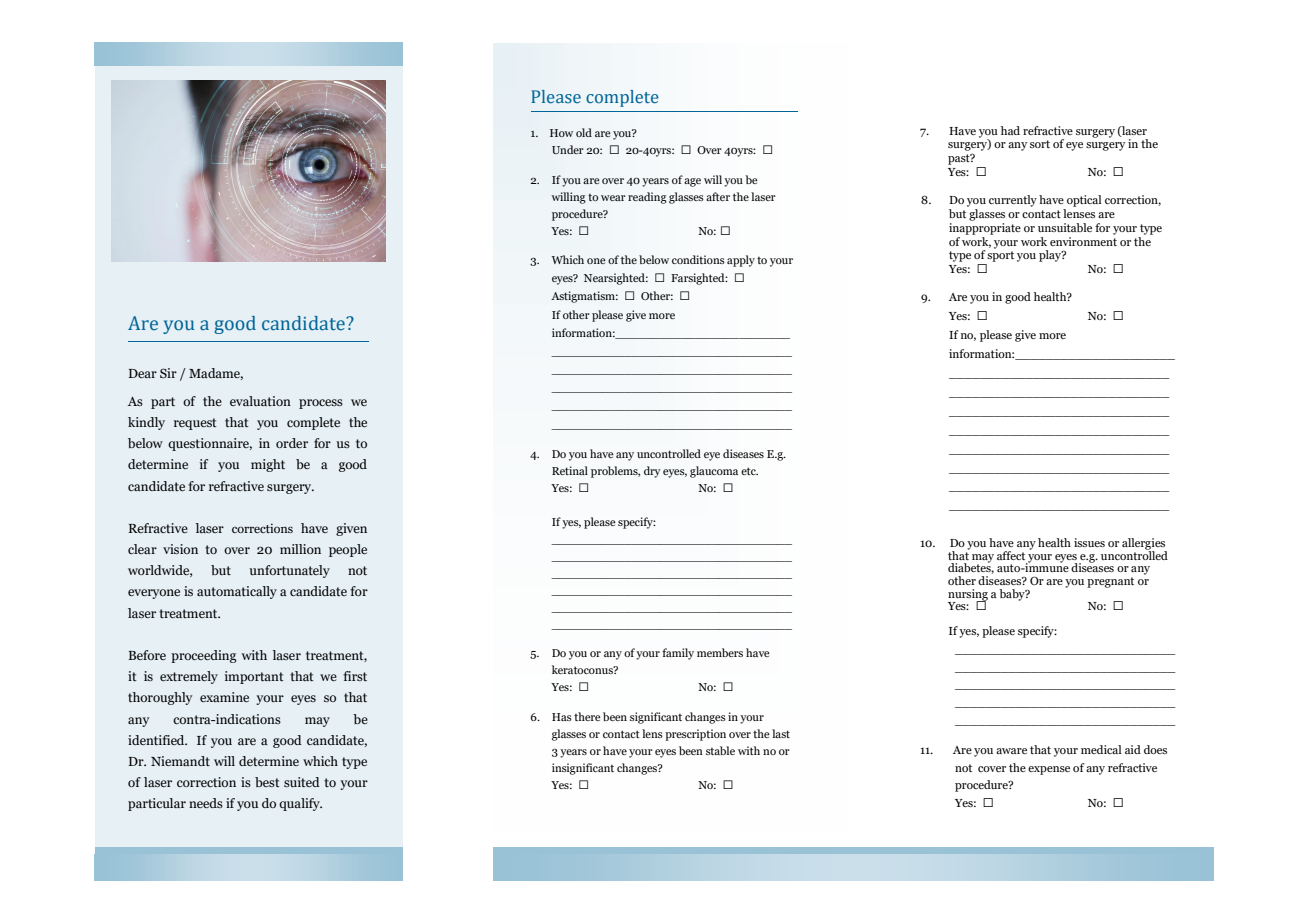 The height and width of the page is (924, 1308). What do you see at coordinates (204, 656) in the page?
I see `proceeding` at bounding box center [204, 656].
